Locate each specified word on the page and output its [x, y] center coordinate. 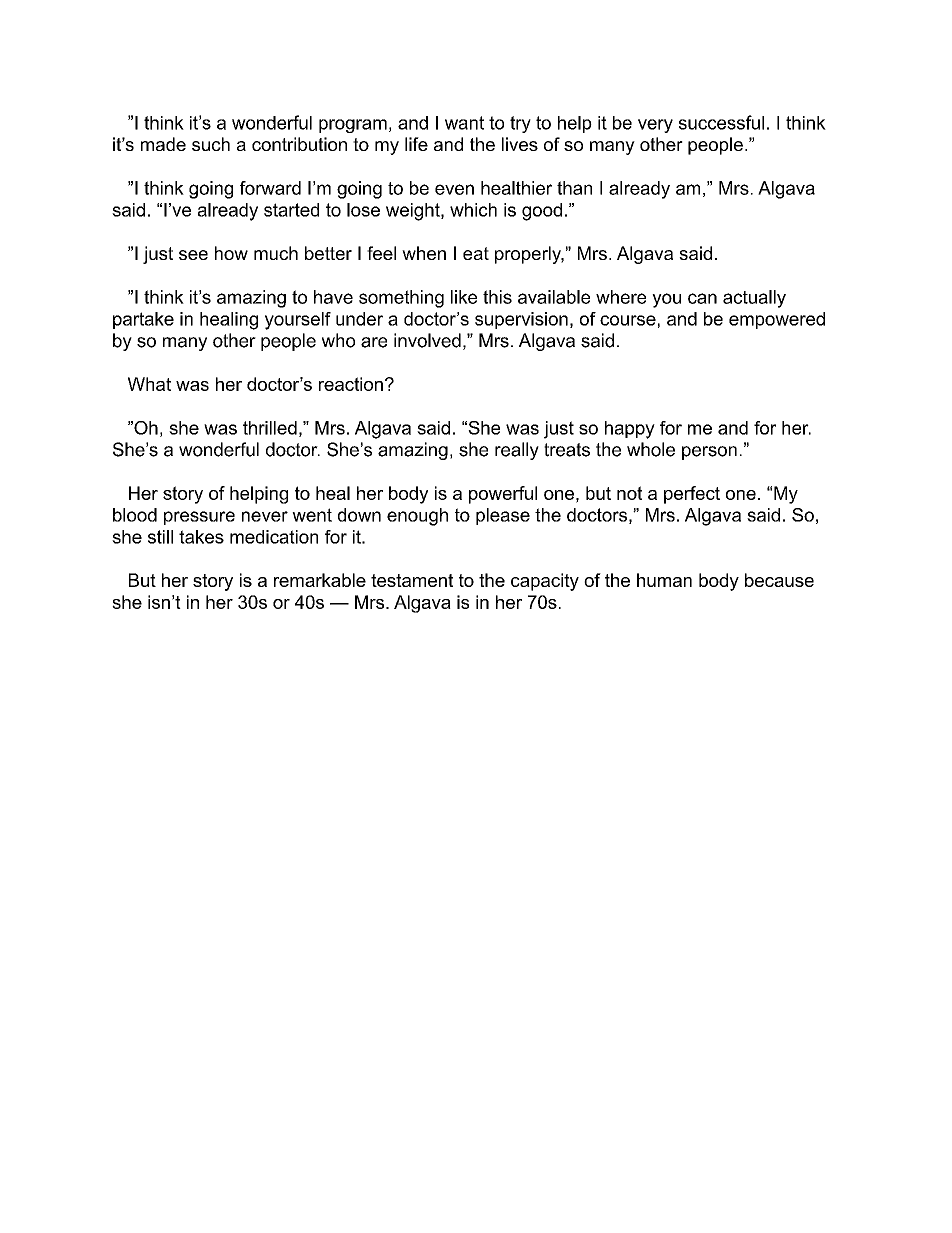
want [464, 123]
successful [721, 122]
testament [412, 580]
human [664, 580]
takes [201, 537]
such [211, 144]
